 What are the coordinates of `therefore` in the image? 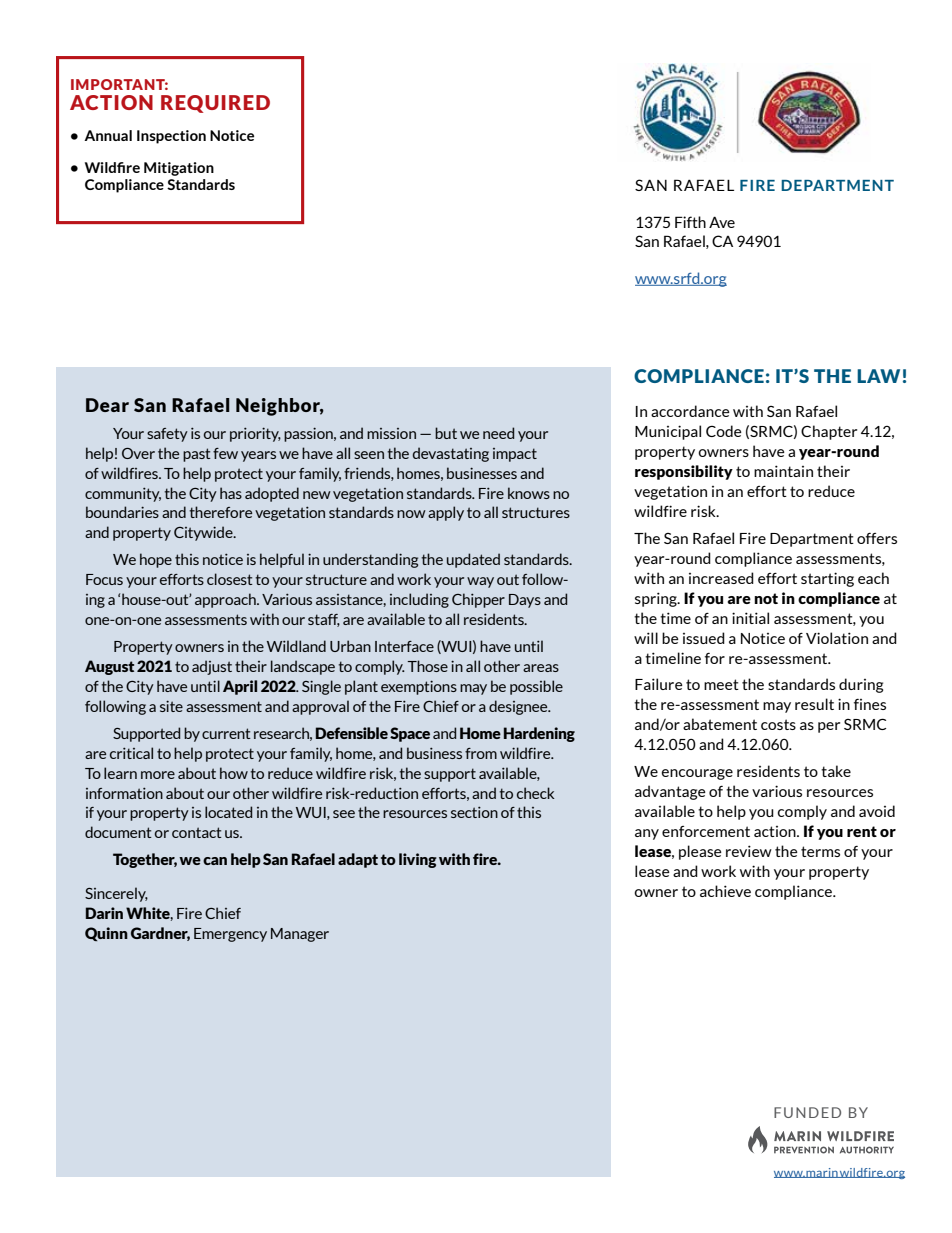 It's located at (220, 512).
